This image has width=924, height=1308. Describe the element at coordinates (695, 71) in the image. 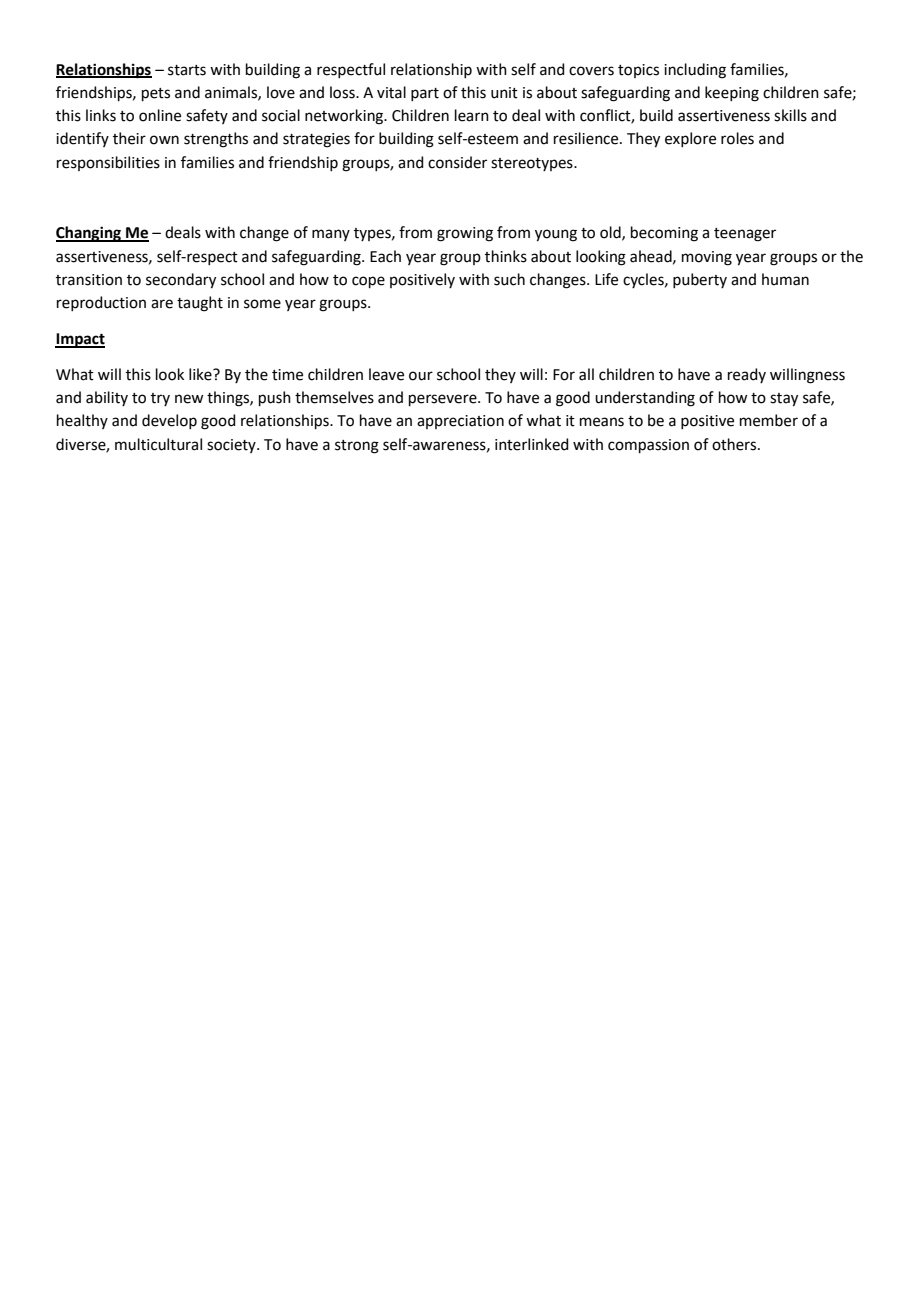

I see `including` at that location.
